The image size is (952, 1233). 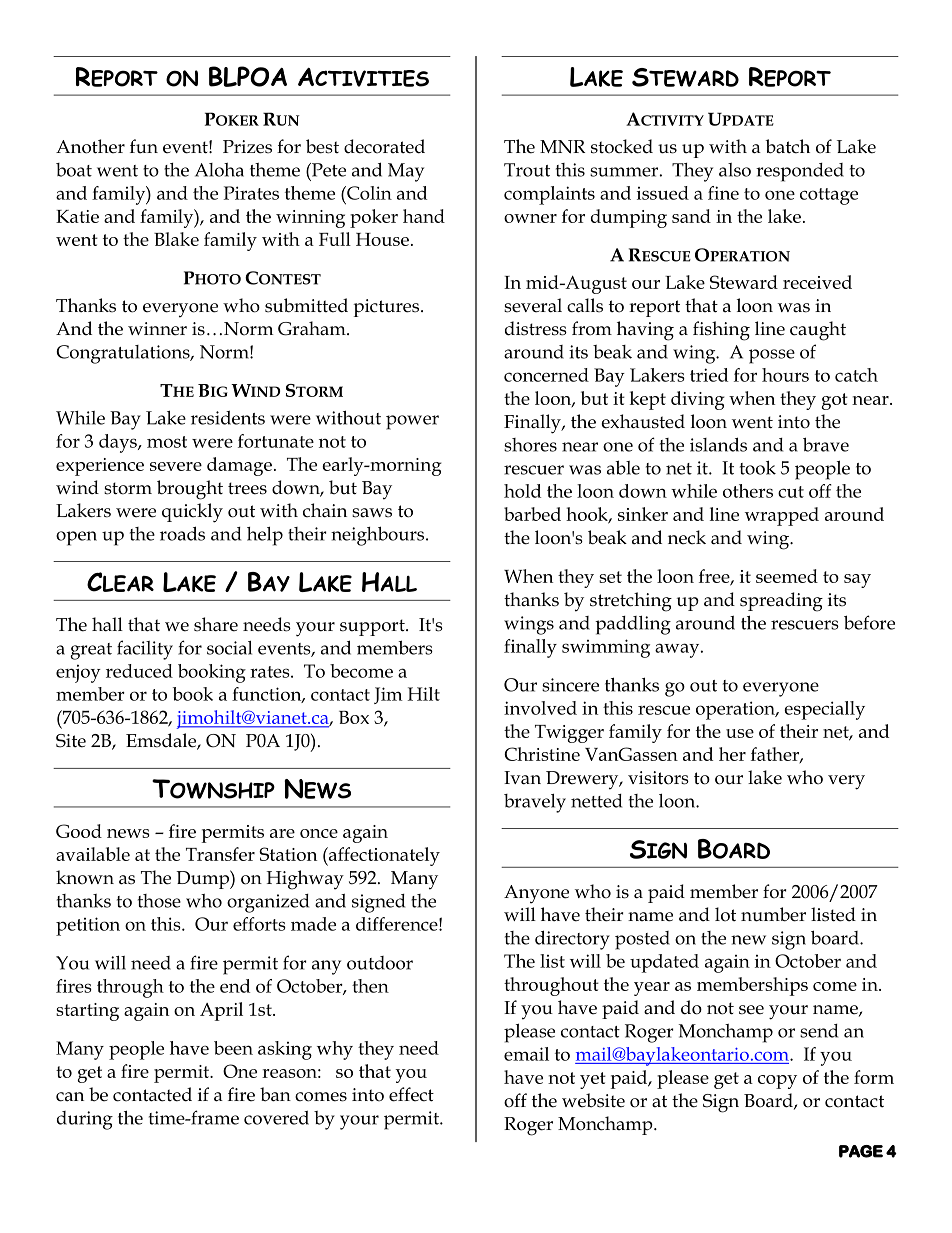 I want to click on Aloha, so click(x=219, y=170).
